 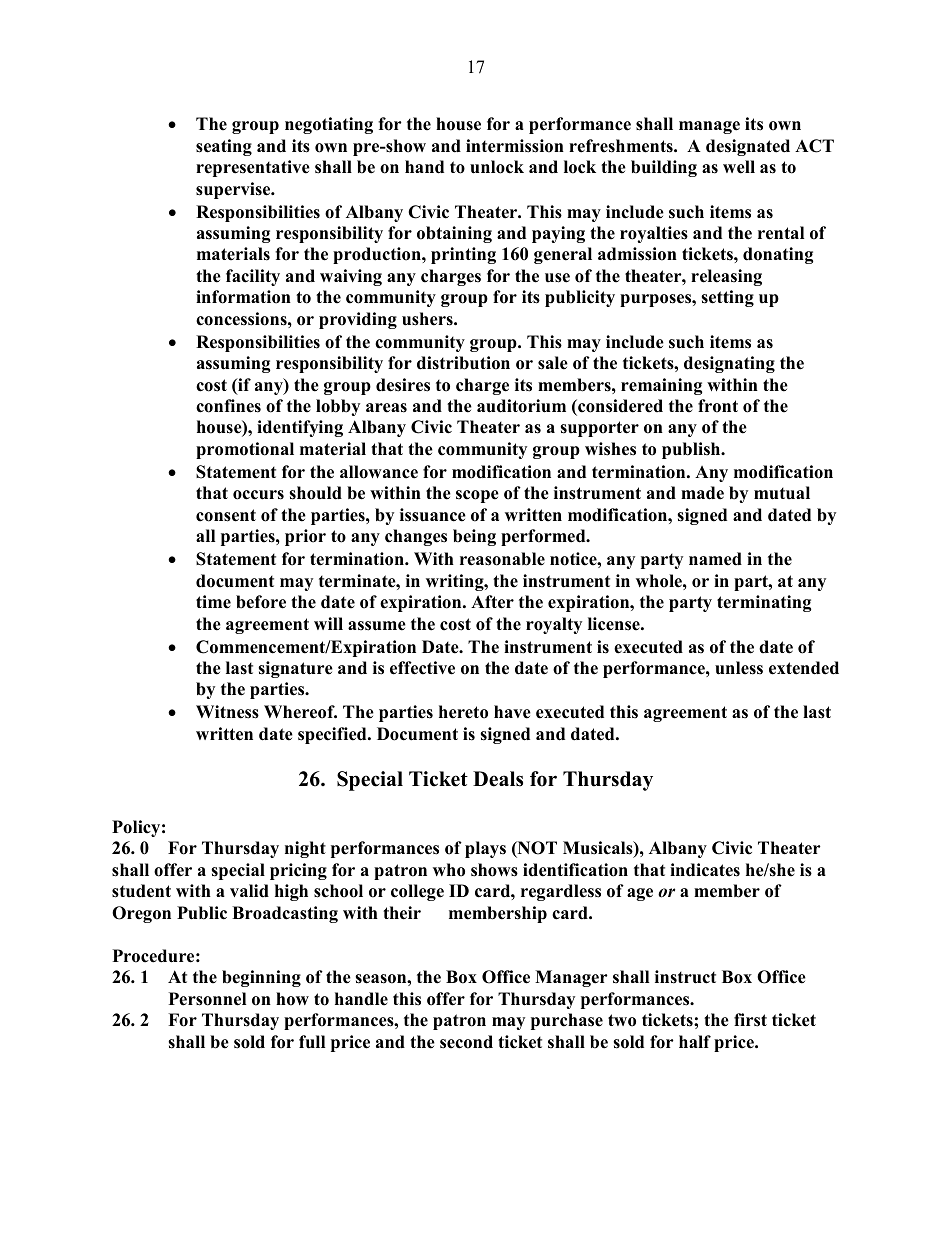 What do you see at coordinates (705, 870) in the page?
I see `indicates` at bounding box center [705, 870].
